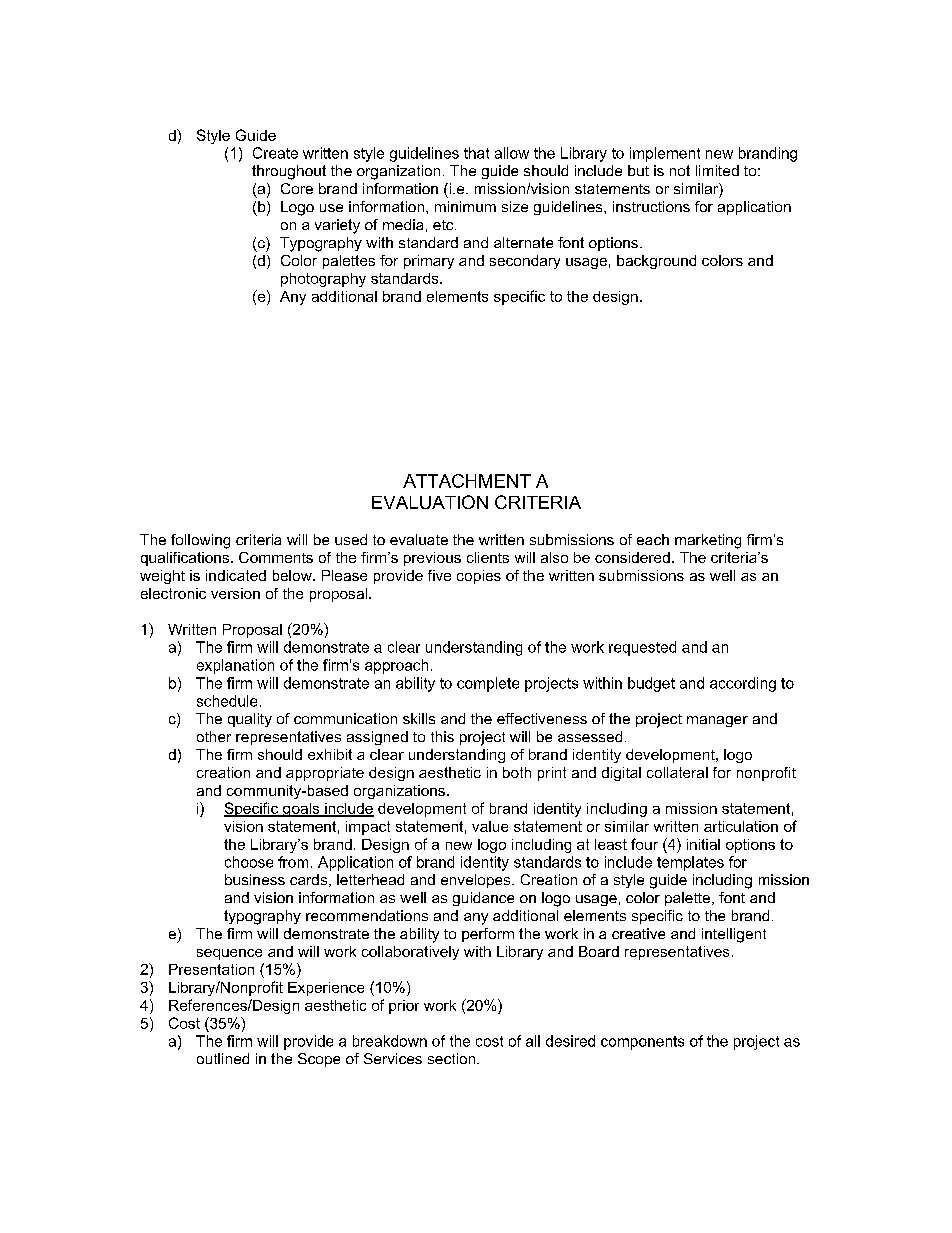 Image resolution: width=952 pixels, height=1233 pixels. I want to click on other, so click(214, 736).
